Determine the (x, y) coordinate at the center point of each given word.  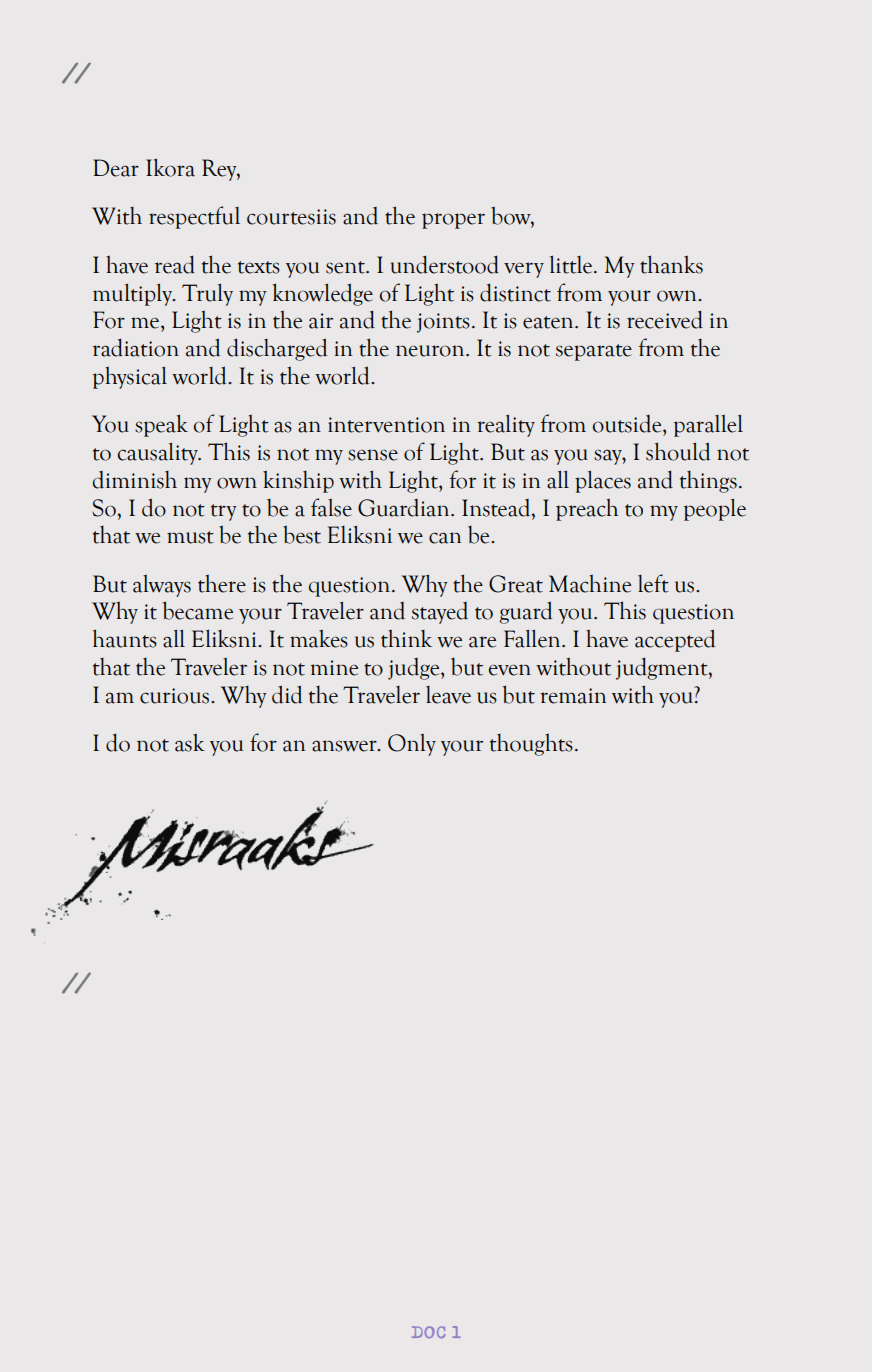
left (653, 583)
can (445, 538)
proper (453, 221)
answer (345, 746)
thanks (671, 264)
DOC (428, 1332)
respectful (194, 217)
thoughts (531, 744)
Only (412, 745)
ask (190, 743)
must (190, 537)
